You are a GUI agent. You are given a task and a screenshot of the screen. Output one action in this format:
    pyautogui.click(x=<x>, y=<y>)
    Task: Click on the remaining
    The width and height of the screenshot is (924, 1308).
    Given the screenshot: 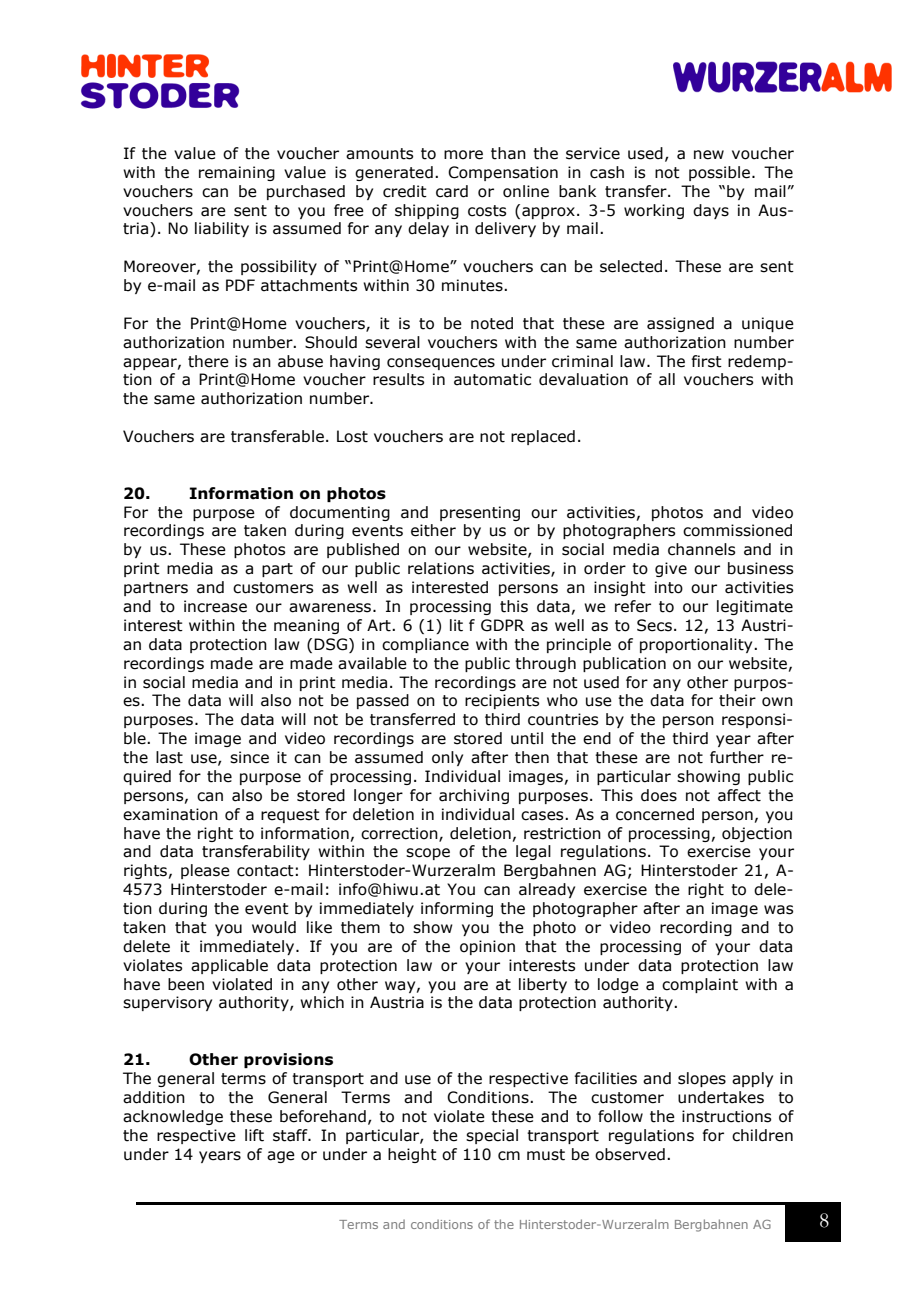 What is the action you would take?
    pyautogui.click(x=237, y=173)
